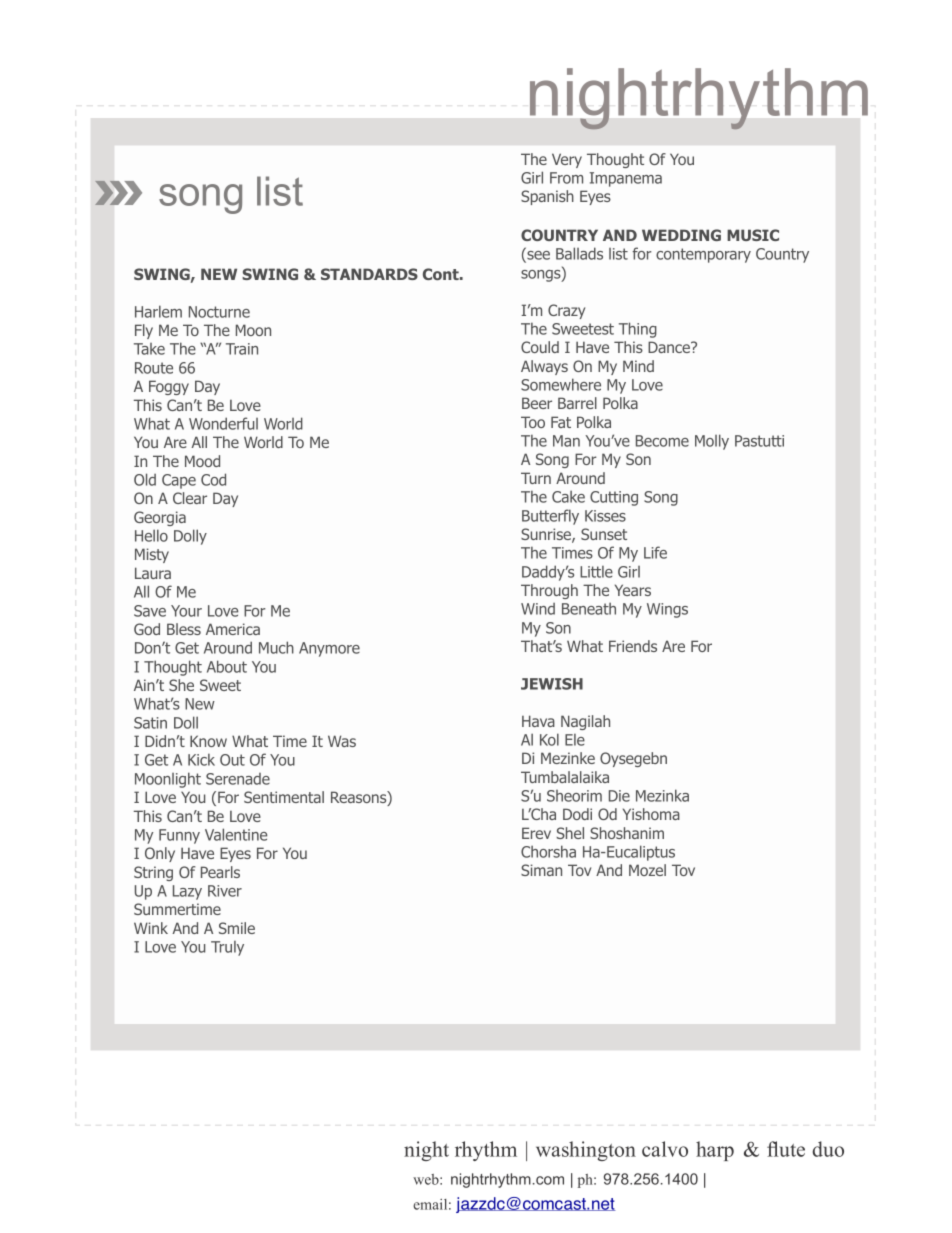 This page has height=1233, width=952. I want to click on MUSIC, so click(753, 235).
